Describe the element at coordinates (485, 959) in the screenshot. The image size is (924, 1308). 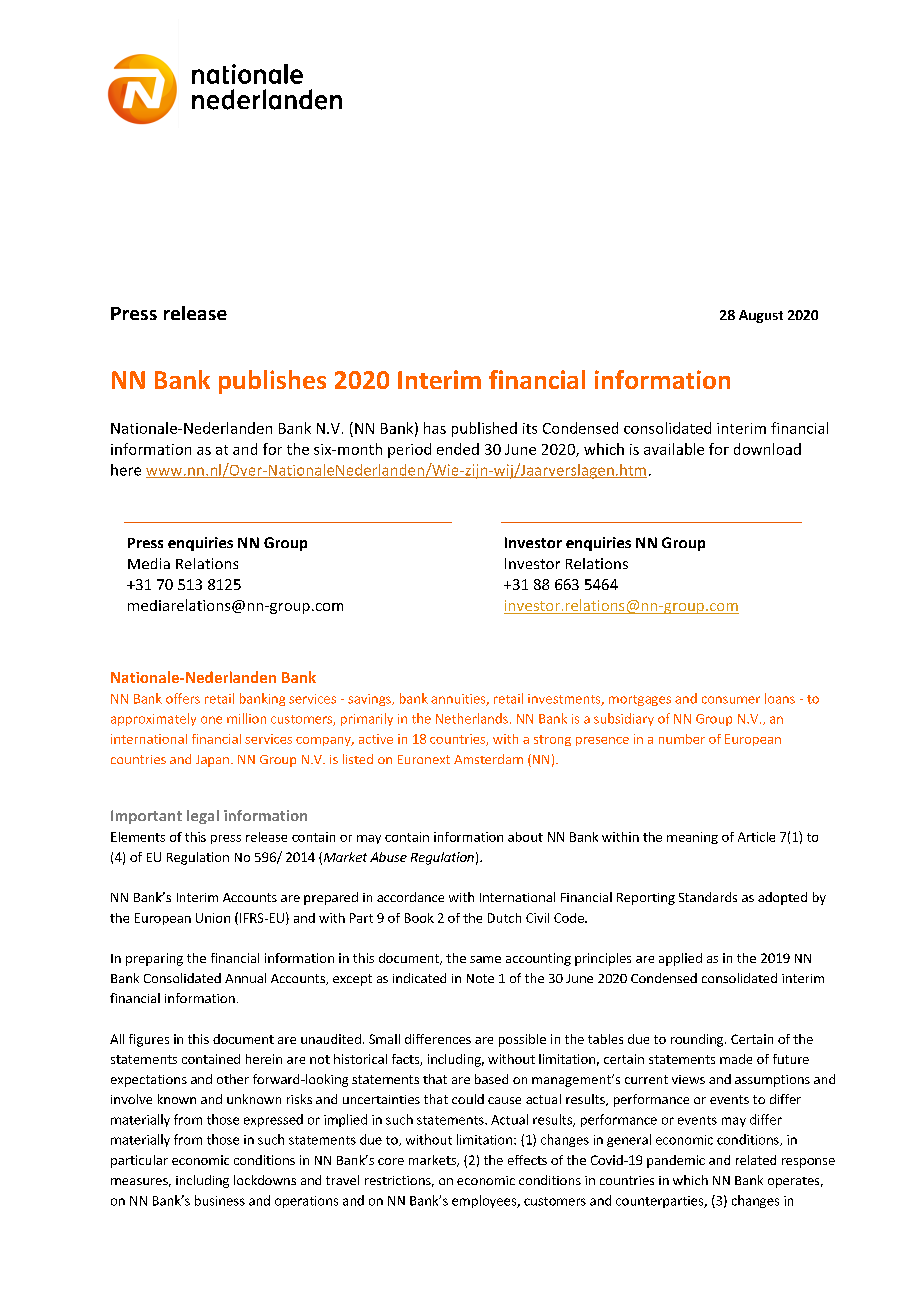
I see `same` at that location.
